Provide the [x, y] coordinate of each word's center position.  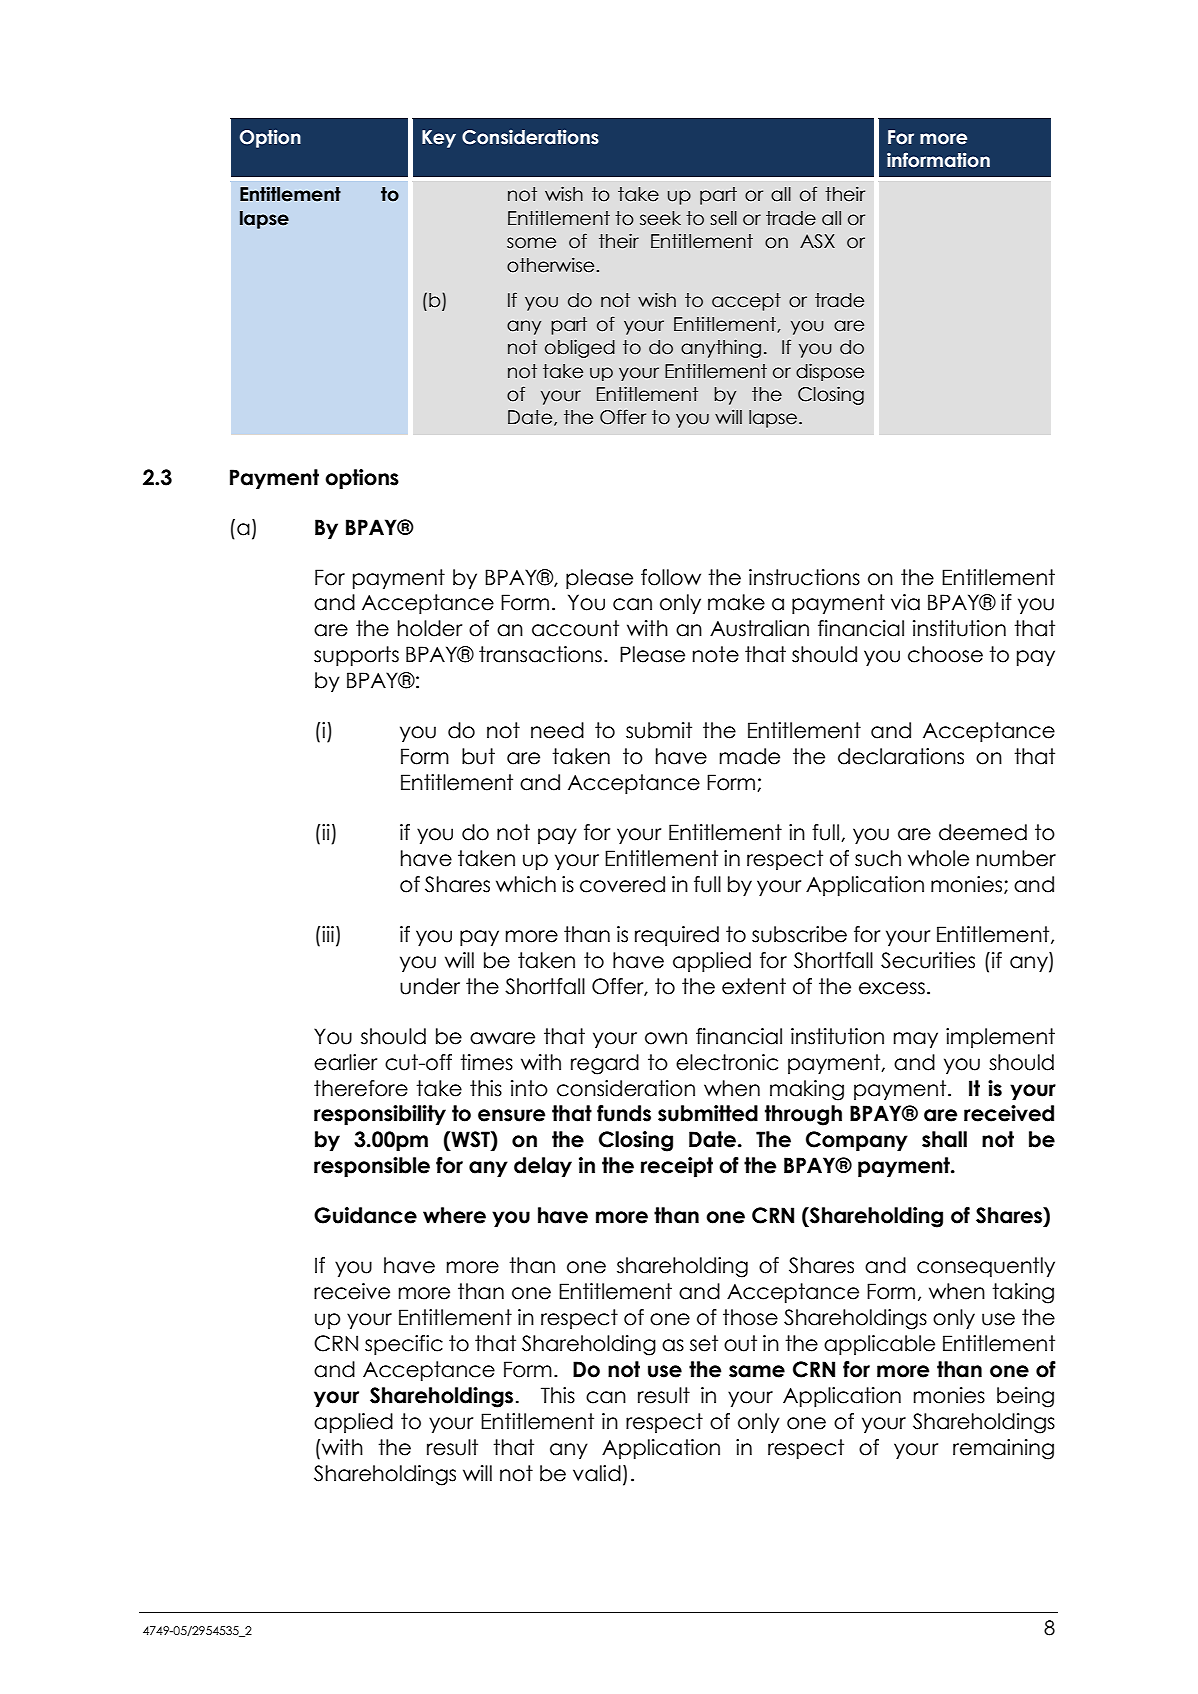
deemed [983, 832]
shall [944, 1139]
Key [439, 139]
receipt [677, 1167]
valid [597, 1473]
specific [404, 1345]
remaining [1003, 1449]
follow [671, 577]
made [750, 756]
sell [723, 218]
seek [660, 218]
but [478, 756]
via [905, 602]
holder [430, 628]
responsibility [380, 1115]
